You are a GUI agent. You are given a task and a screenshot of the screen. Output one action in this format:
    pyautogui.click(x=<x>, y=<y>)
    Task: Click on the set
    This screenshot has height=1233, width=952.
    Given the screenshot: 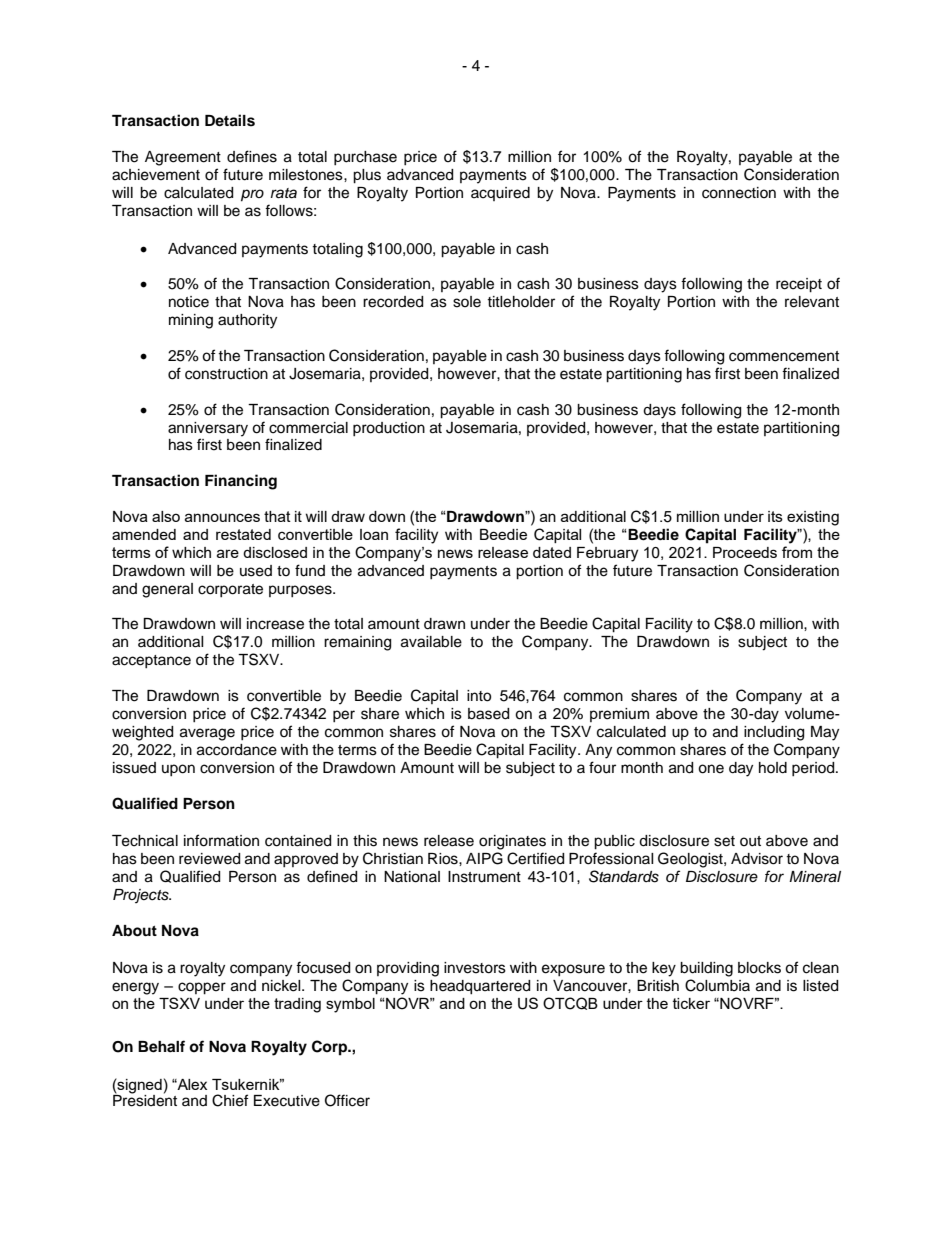 What is the action you would take?
    pyautogui.click(x=724, y=841)
